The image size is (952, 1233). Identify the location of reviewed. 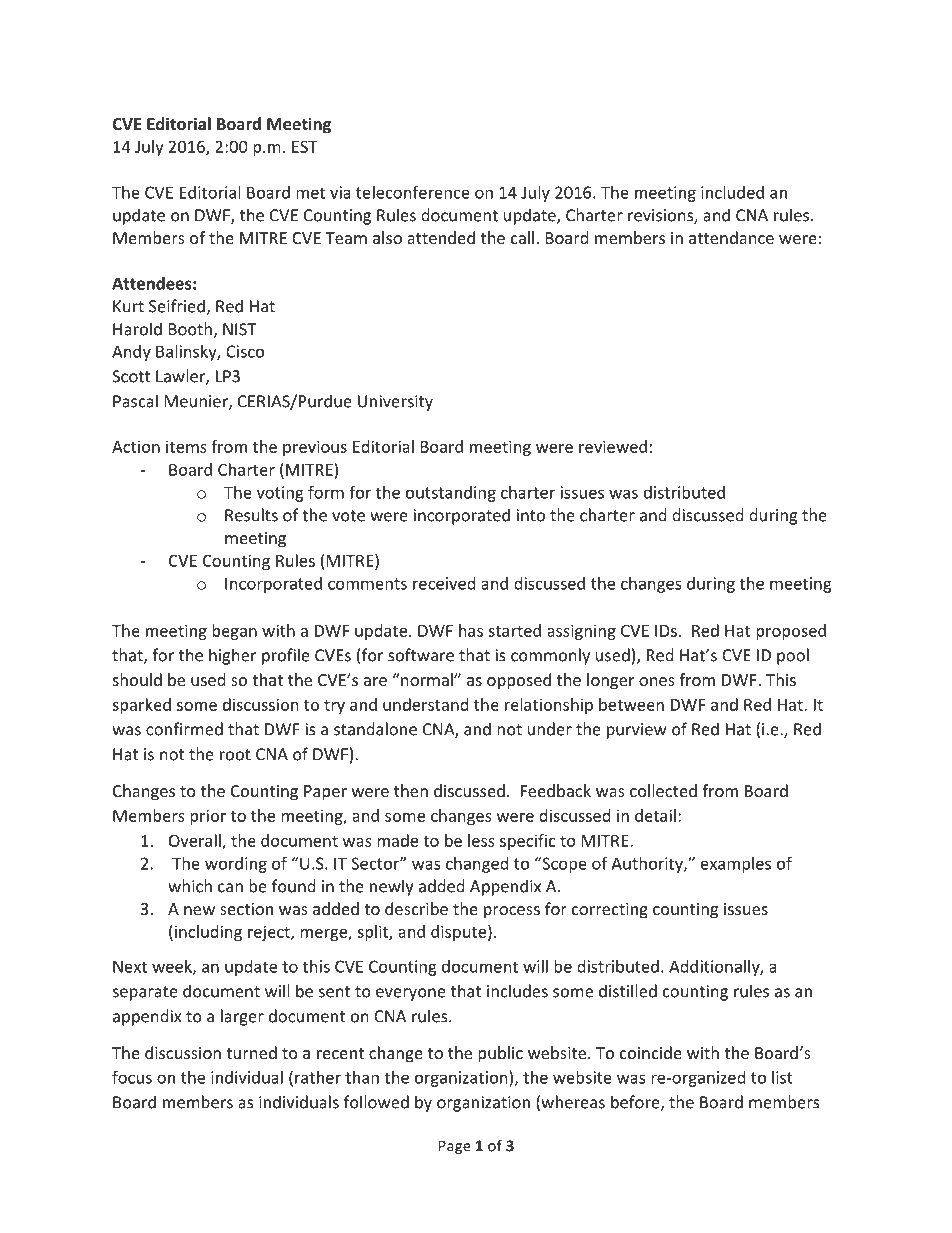
(613, 446).
